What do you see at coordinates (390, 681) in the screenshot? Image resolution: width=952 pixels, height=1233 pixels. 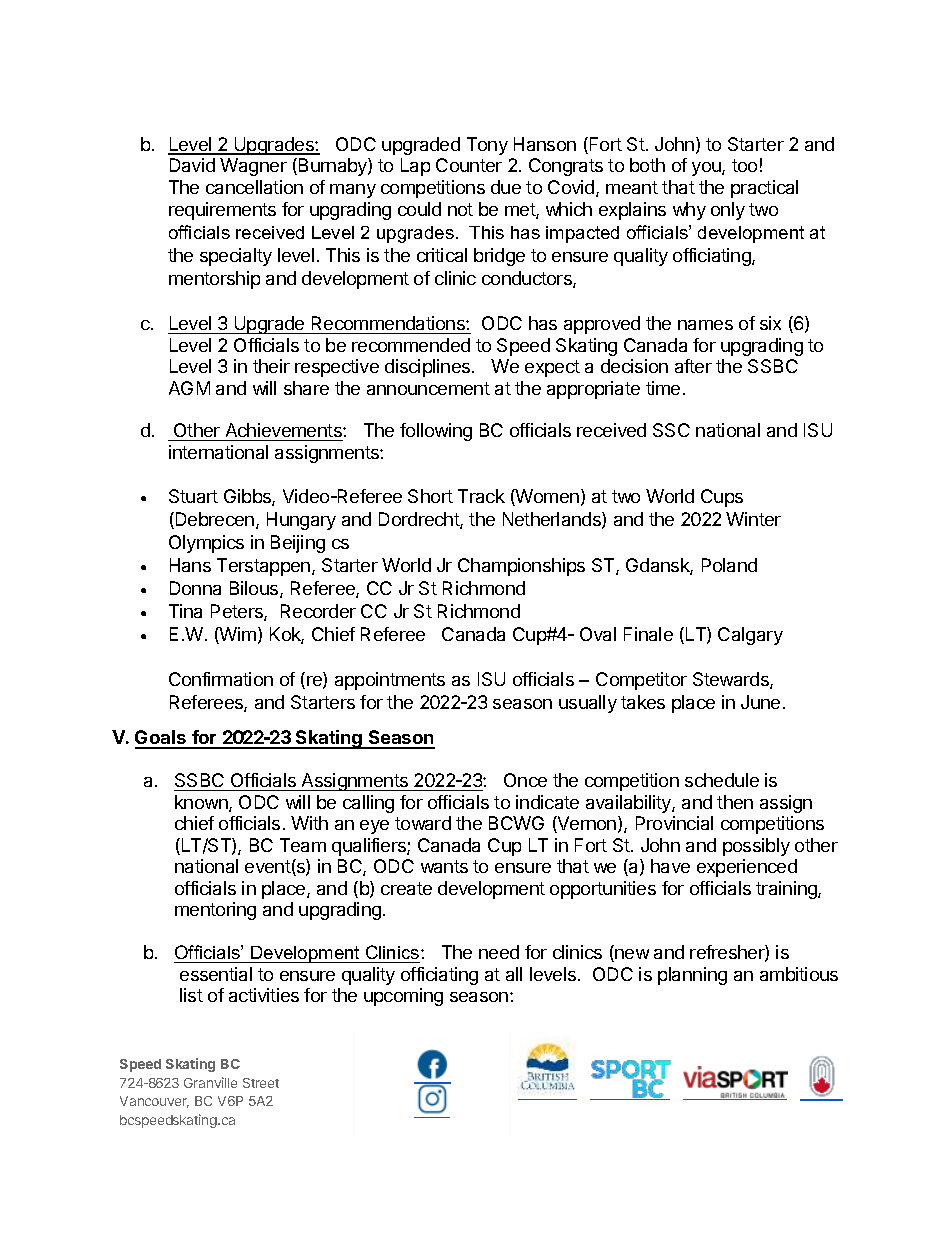 I see `appointments` at bounding box center [390, 681].
